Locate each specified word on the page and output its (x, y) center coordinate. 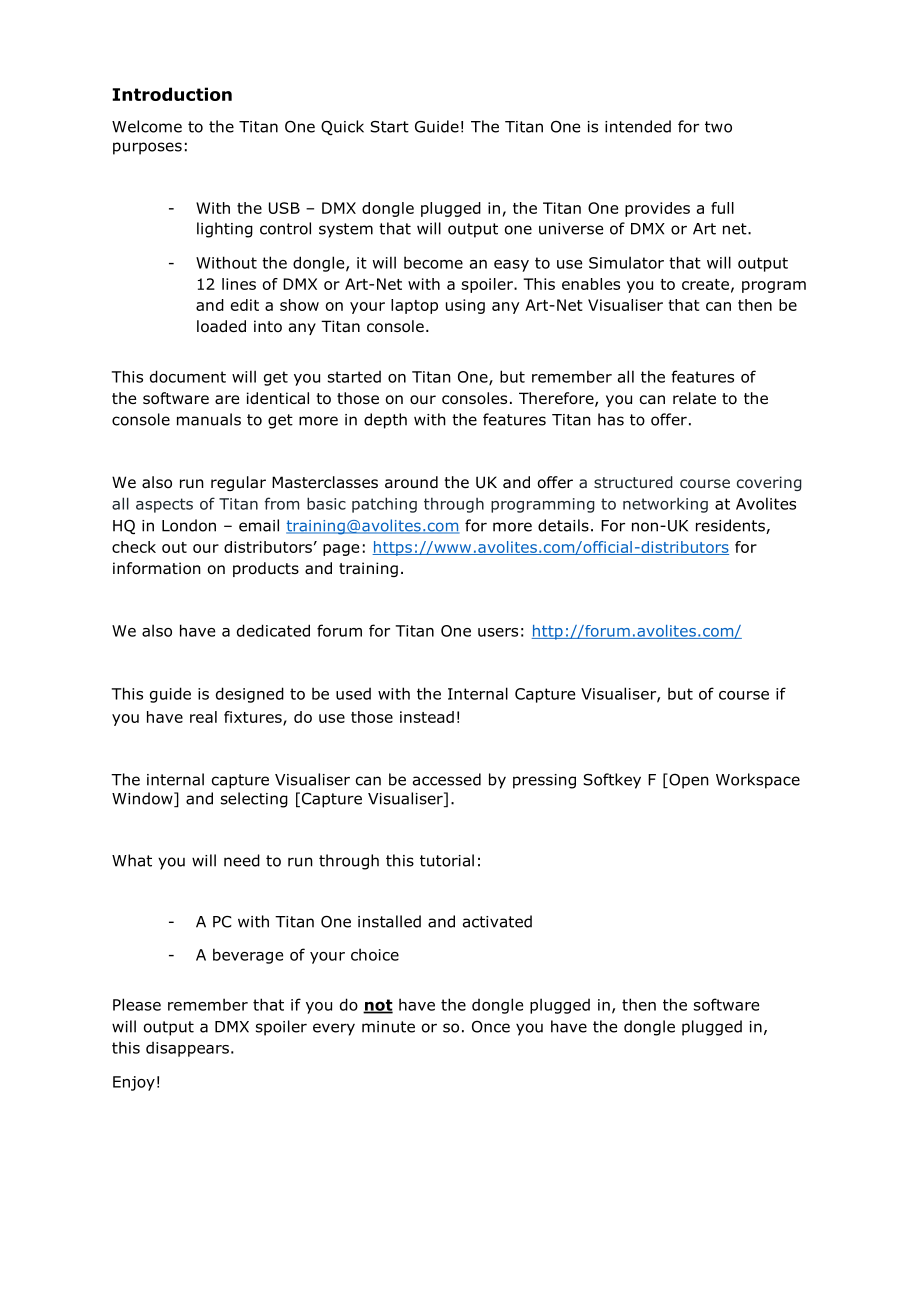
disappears (187, 1049)
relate (694, 398)
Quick (342, 128)
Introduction (172, 94)
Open (688, 781)
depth (385, 421)
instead (427, 717)
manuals (209, 419)
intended (638, 126)
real (203, 717)
